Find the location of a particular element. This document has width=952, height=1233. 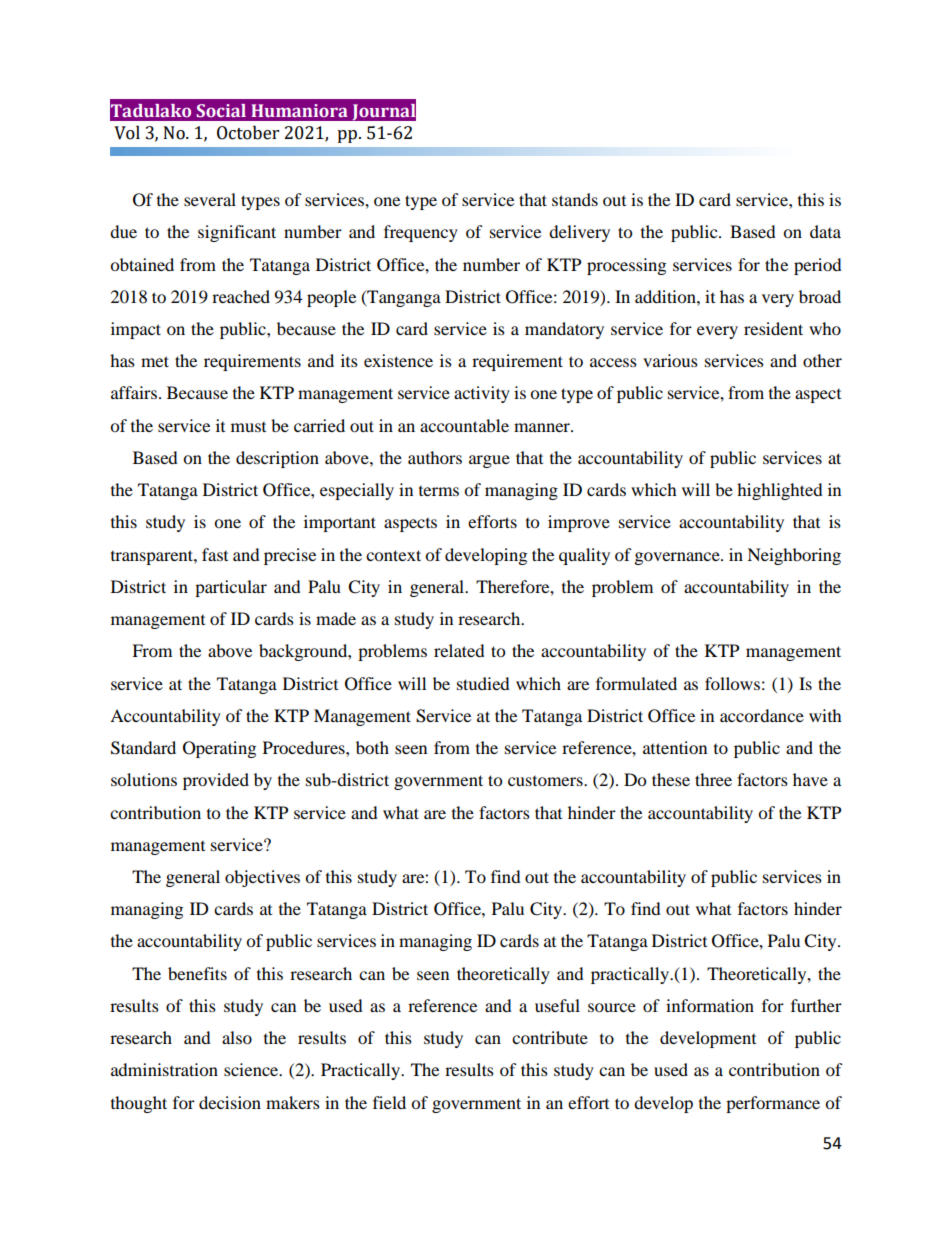

resident is located at coordinates (773, 328).
